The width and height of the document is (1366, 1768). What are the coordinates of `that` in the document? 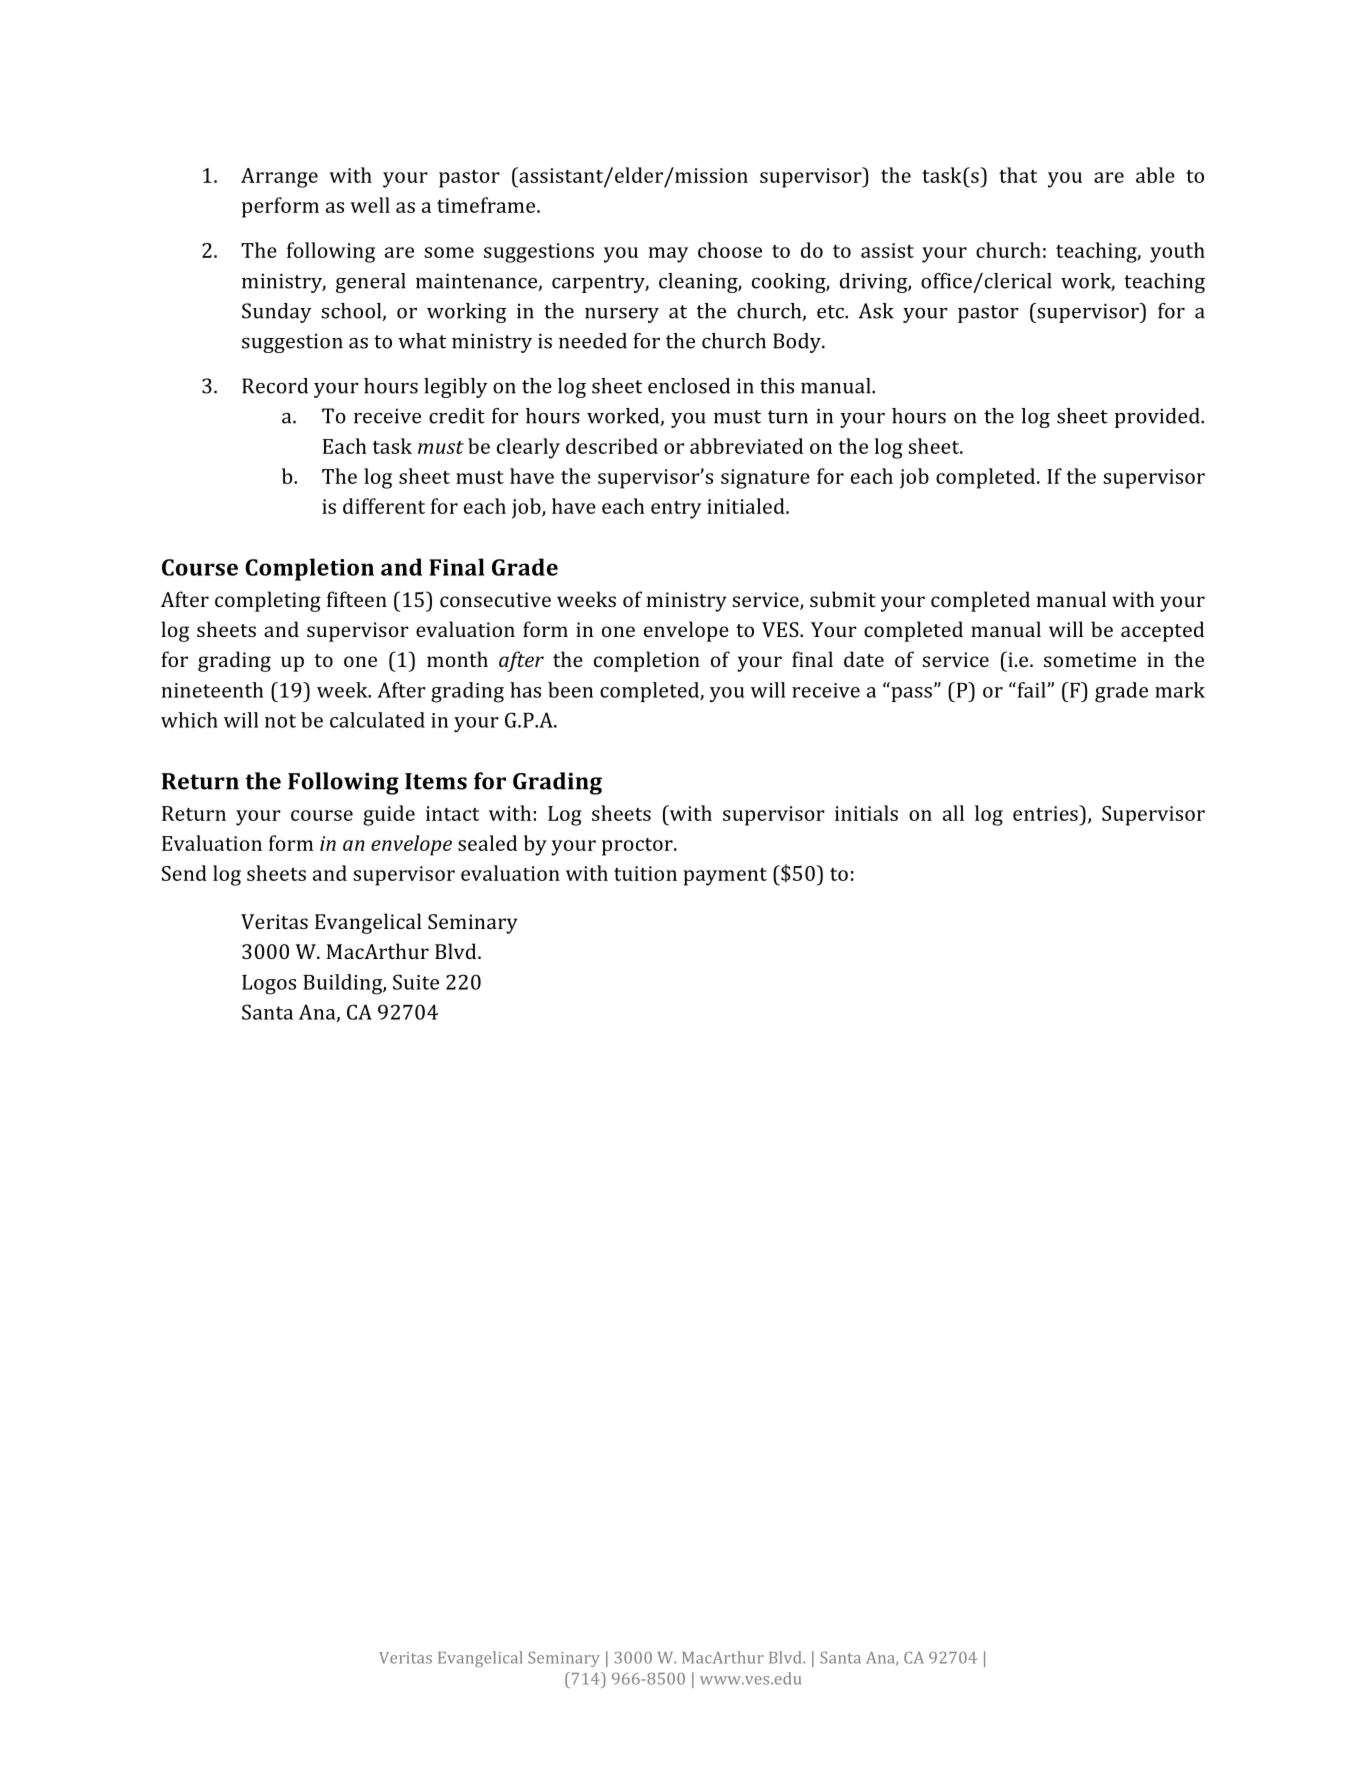 It's located at (1018, 175).
